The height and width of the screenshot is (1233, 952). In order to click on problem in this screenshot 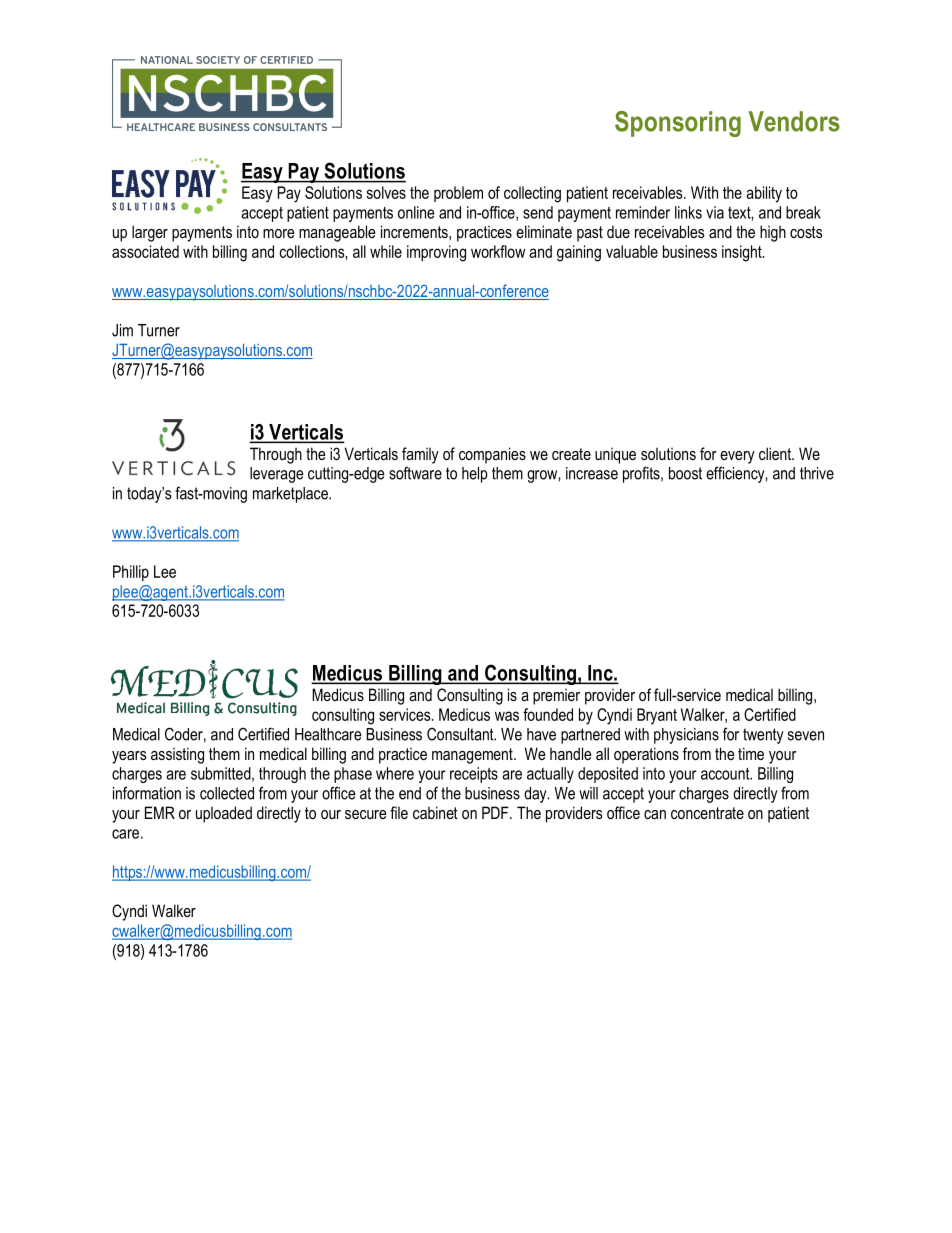, I will do `click(458, 194)`.
